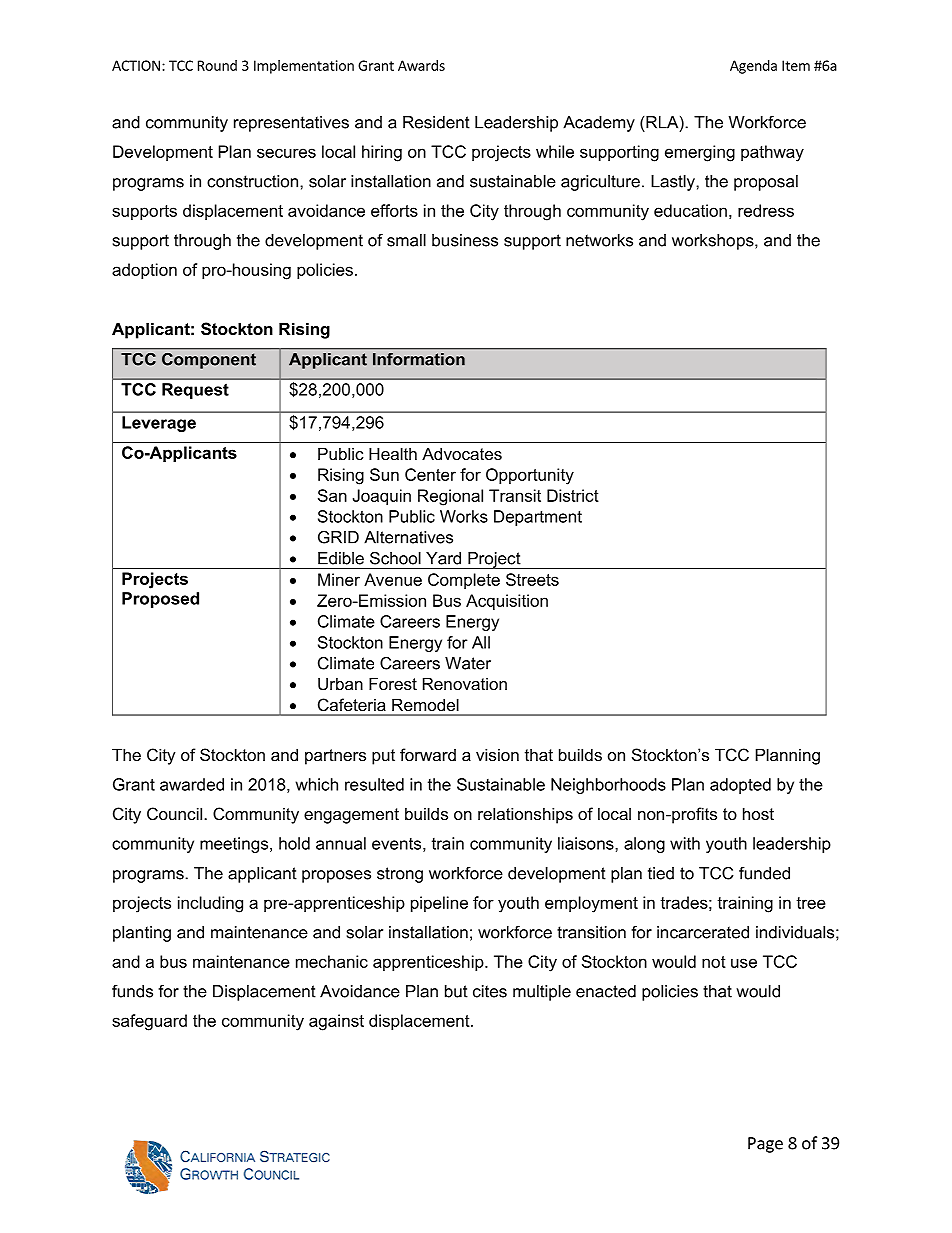 The image size is (952, 1233). What do you see at coordinates (497, 754) in the image?
I see `vision` at bounding box center [497, 754].
